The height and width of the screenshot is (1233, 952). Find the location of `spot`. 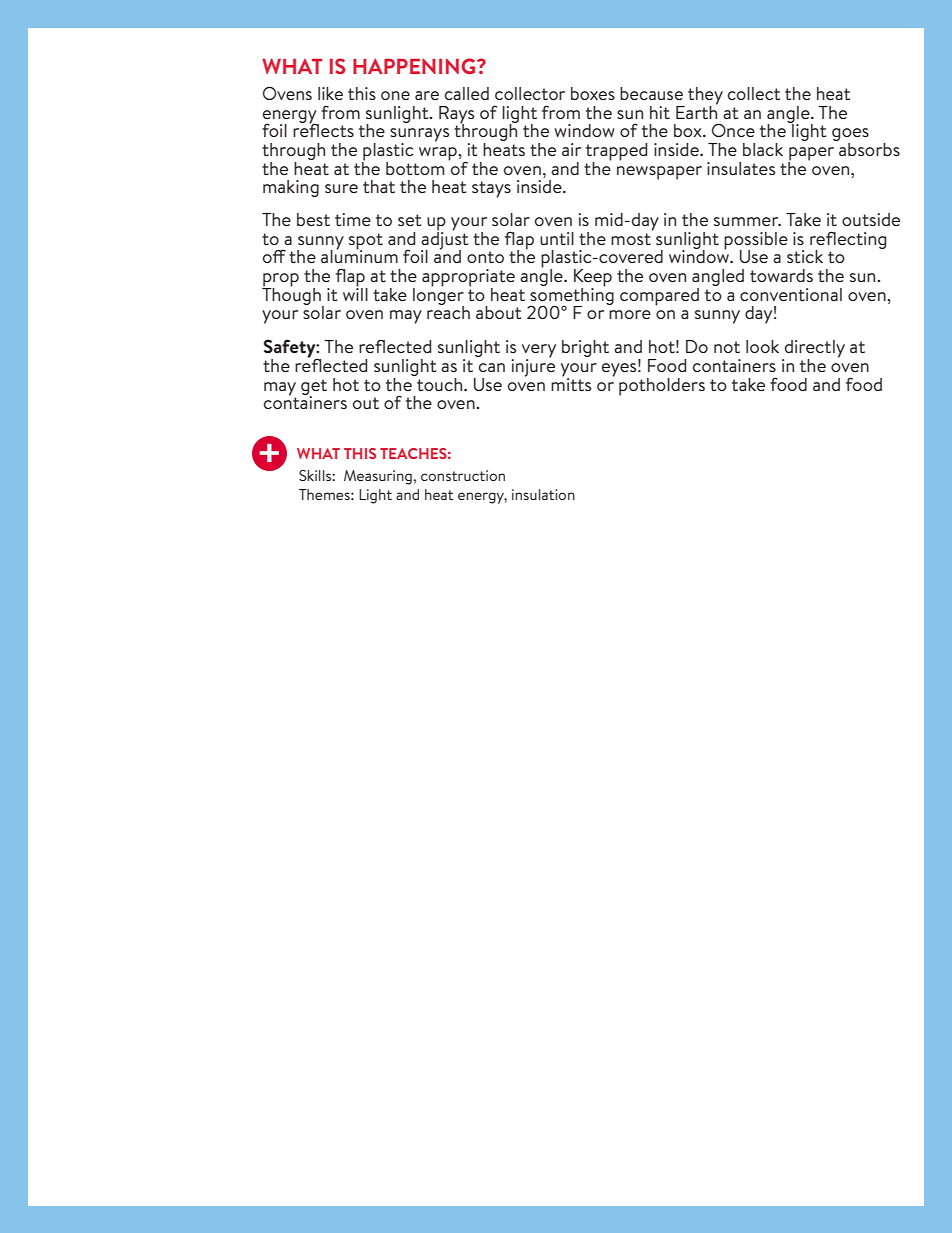

spot is located at coordinates (366, 242).
